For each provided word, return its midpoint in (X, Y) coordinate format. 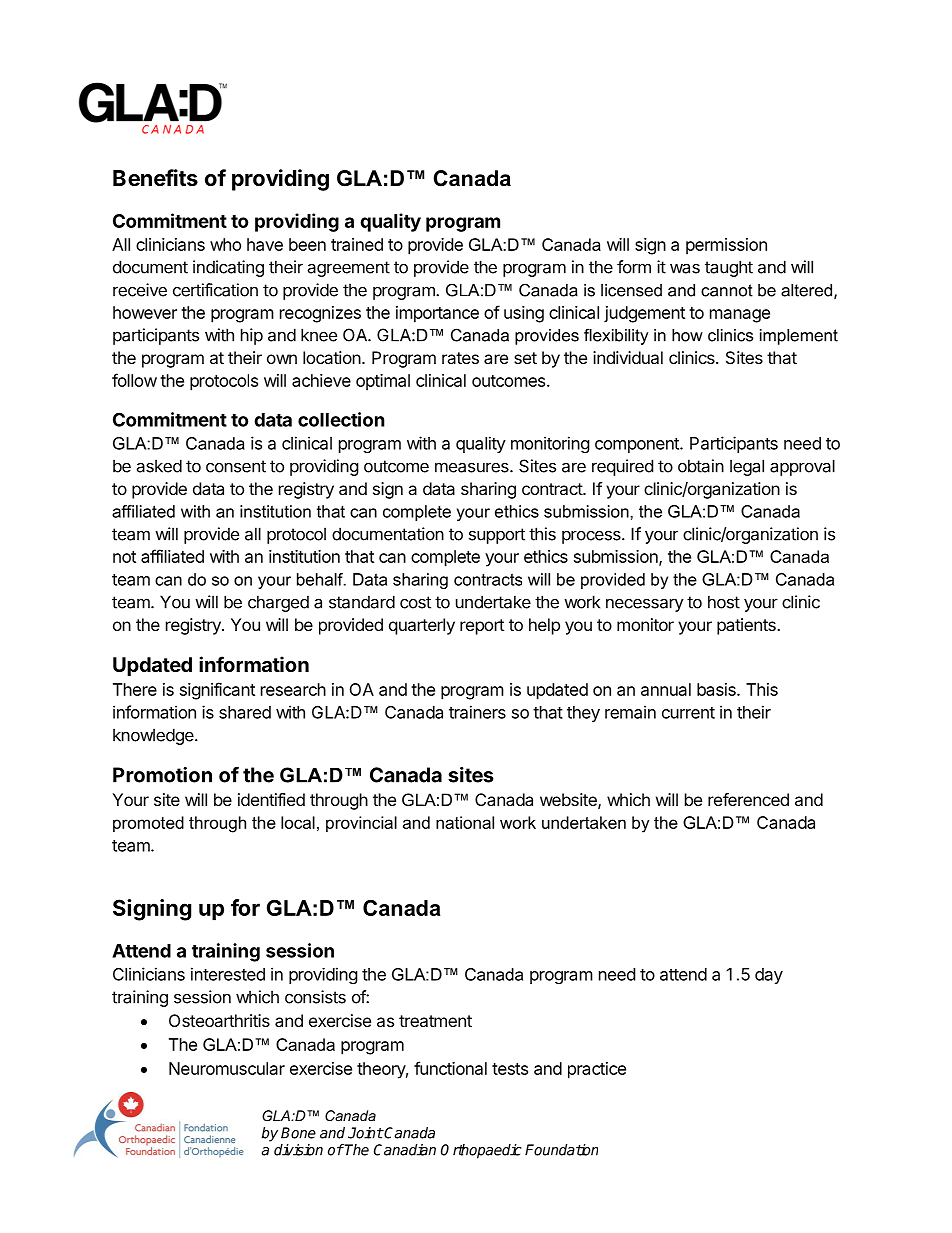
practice (597, 1070)
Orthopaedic (481, 1151)
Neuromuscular (227, 1068)
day (769, 976)
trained (357, 244)
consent (236, 466)
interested (228, 974)
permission (726, 246)
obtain (701, 466)
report (482, 627)
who (225, 244)
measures (473, 467)
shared (245, 712)
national (465, 822)
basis (717, 689)
